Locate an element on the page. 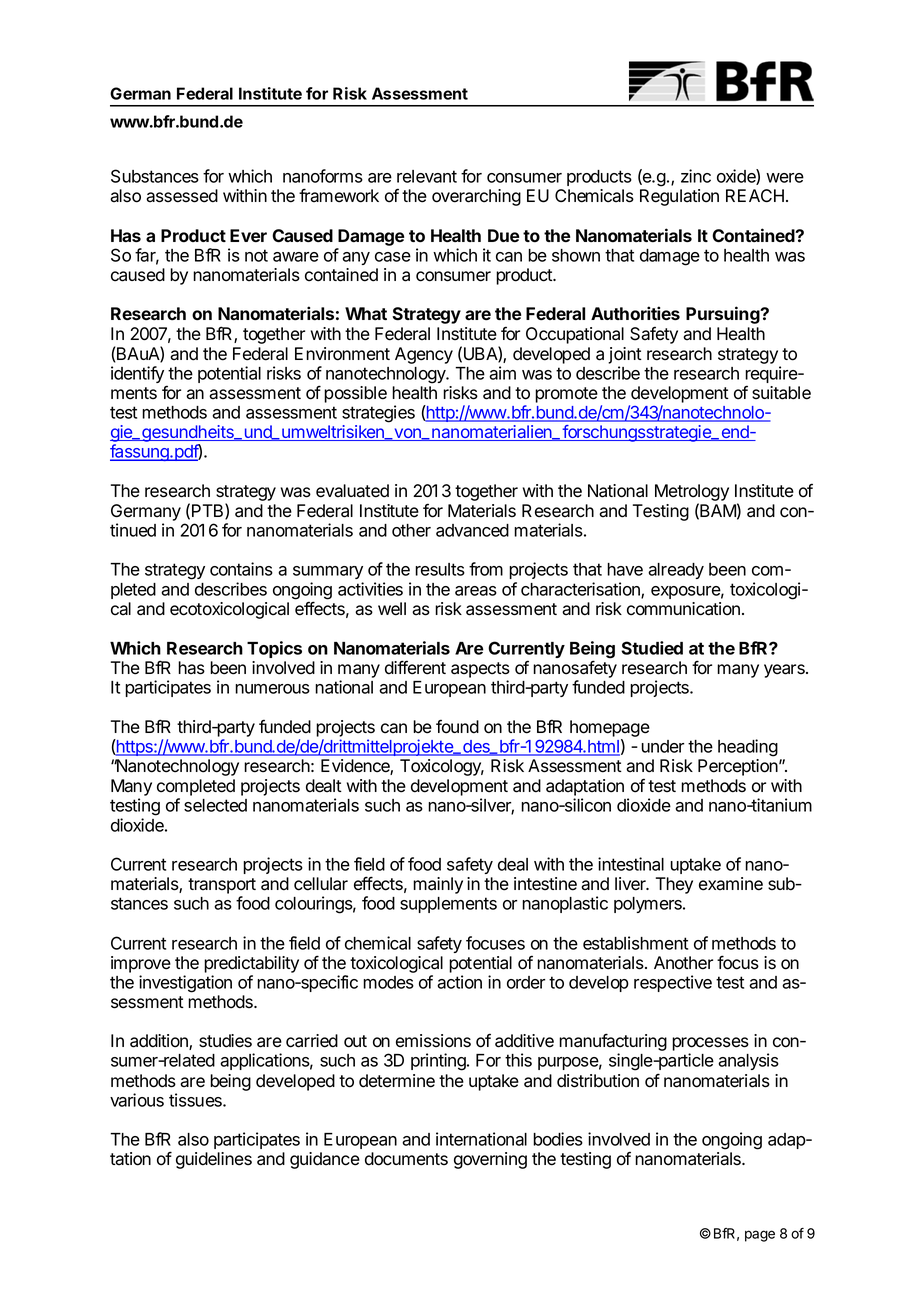 Image resolution: width=924 pixels, height=1308 pixels. guidelines is located at coordinates (214, 1160).
